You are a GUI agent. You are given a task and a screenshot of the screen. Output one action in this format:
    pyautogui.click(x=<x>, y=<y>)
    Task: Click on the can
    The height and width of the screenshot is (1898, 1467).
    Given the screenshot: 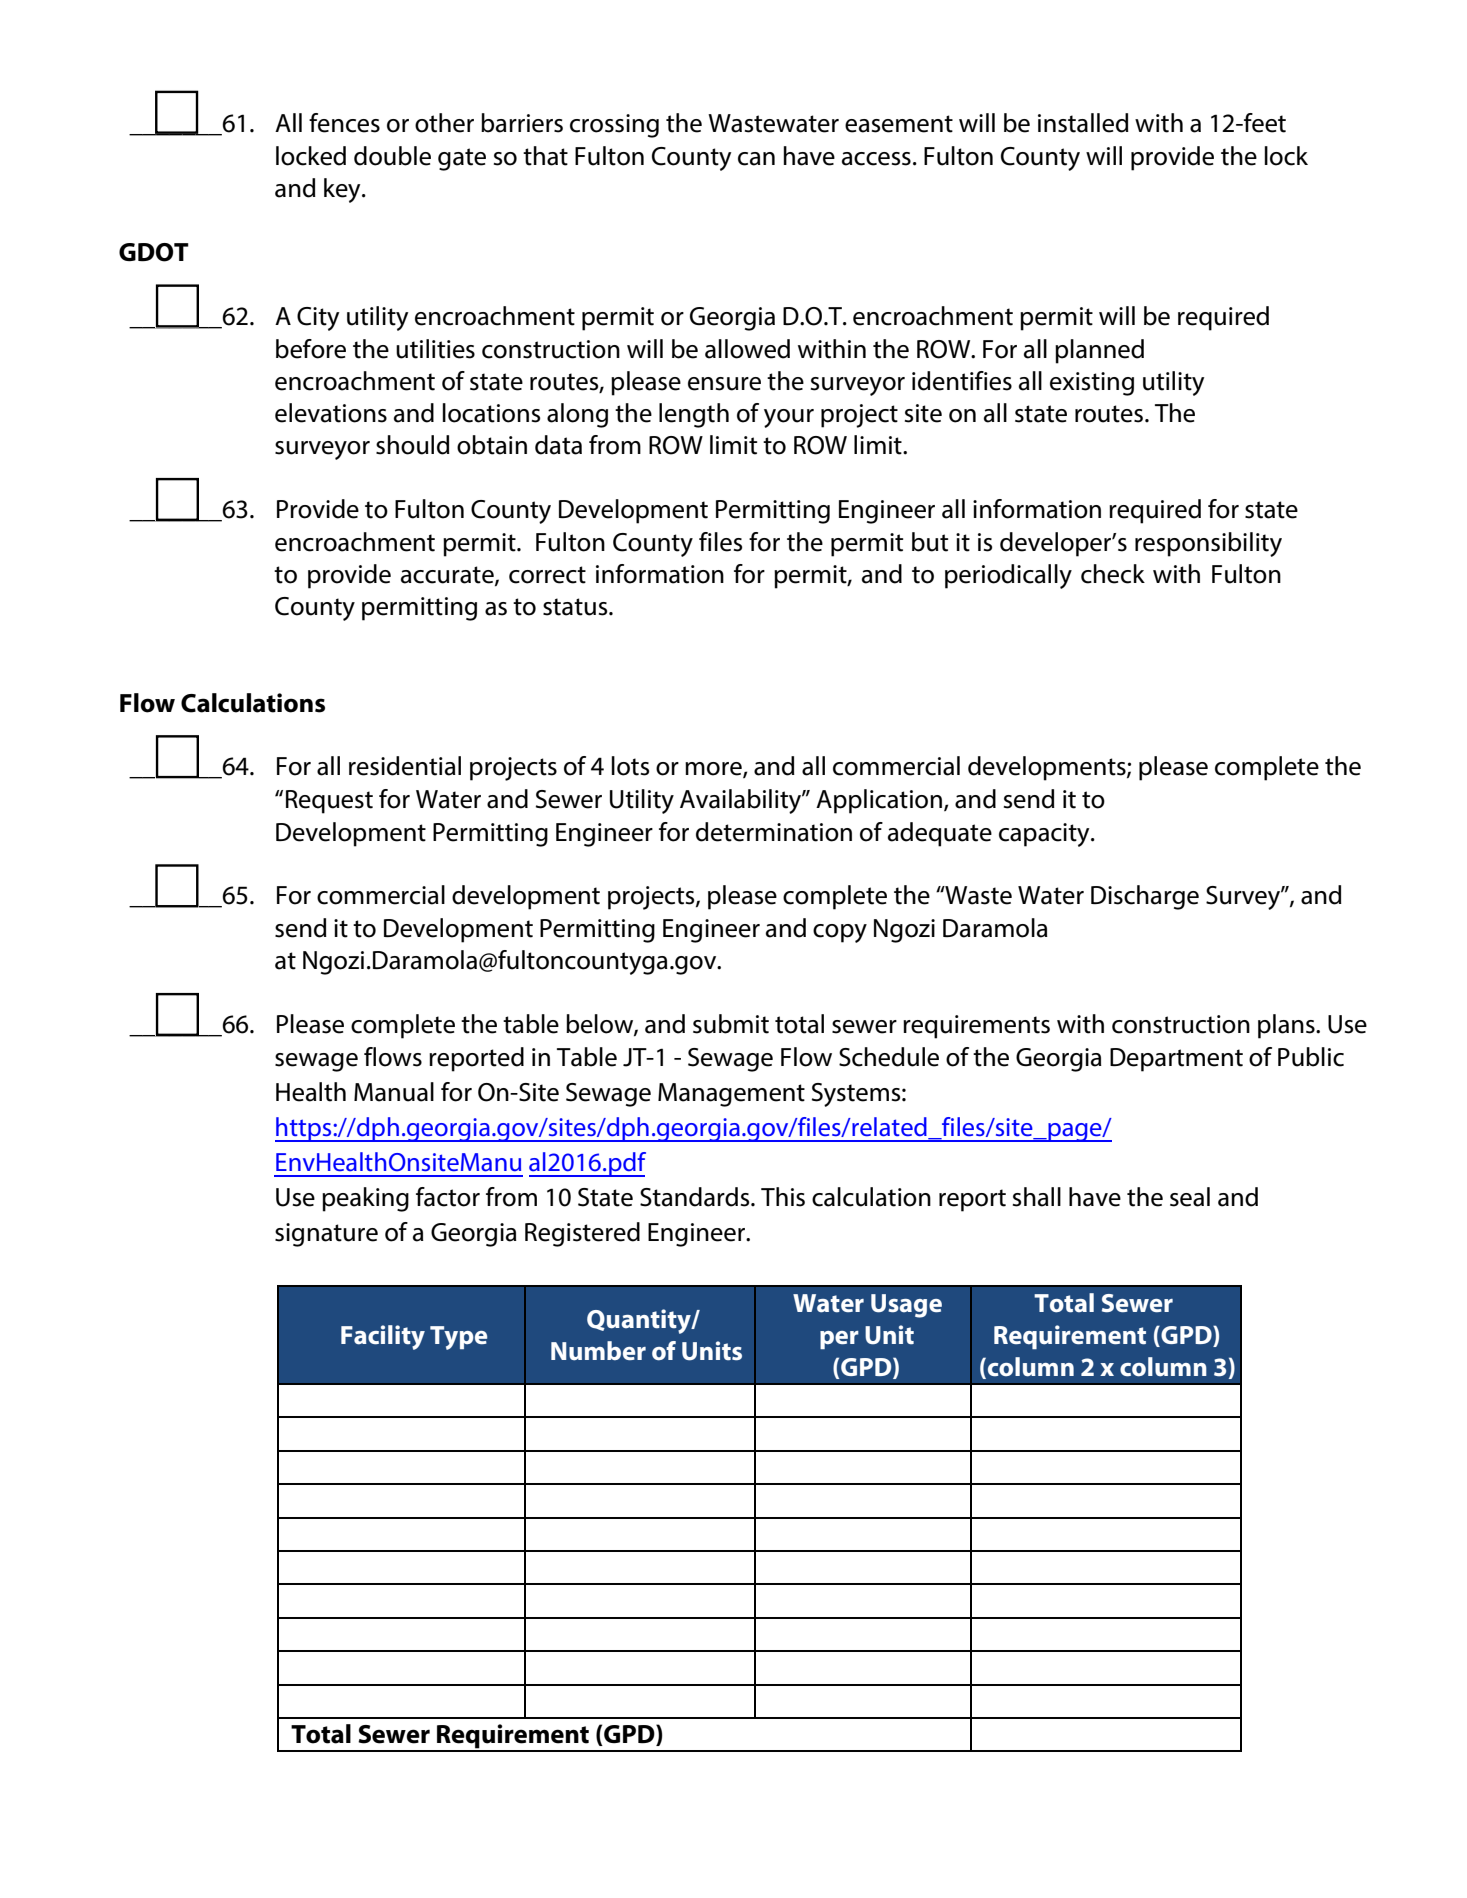 What is the action you would take?
    pyautogui.click(x=756, y=159)
